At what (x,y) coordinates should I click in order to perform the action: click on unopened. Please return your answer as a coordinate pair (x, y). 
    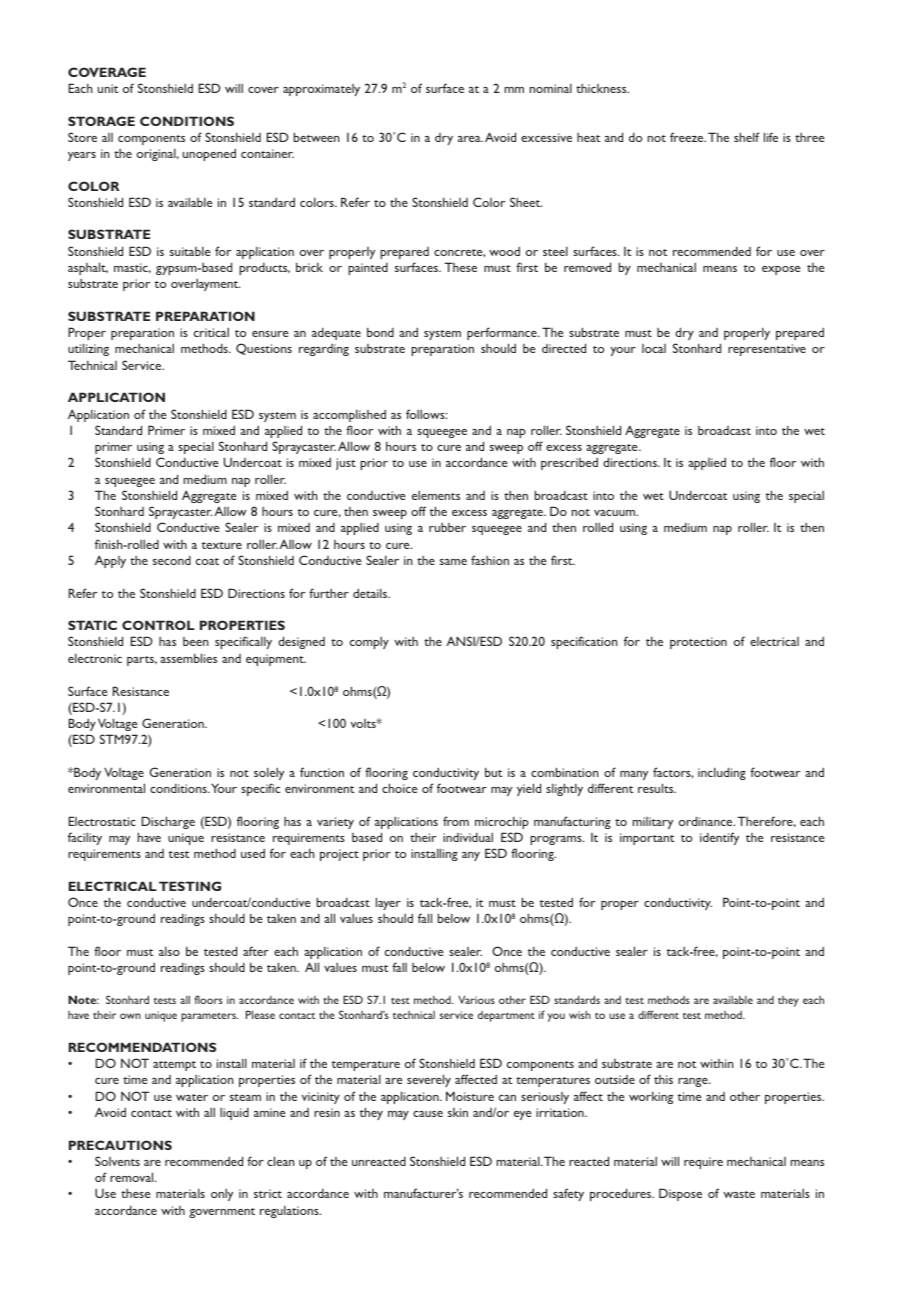
    Looking at the image, I should click on (209, 155).
